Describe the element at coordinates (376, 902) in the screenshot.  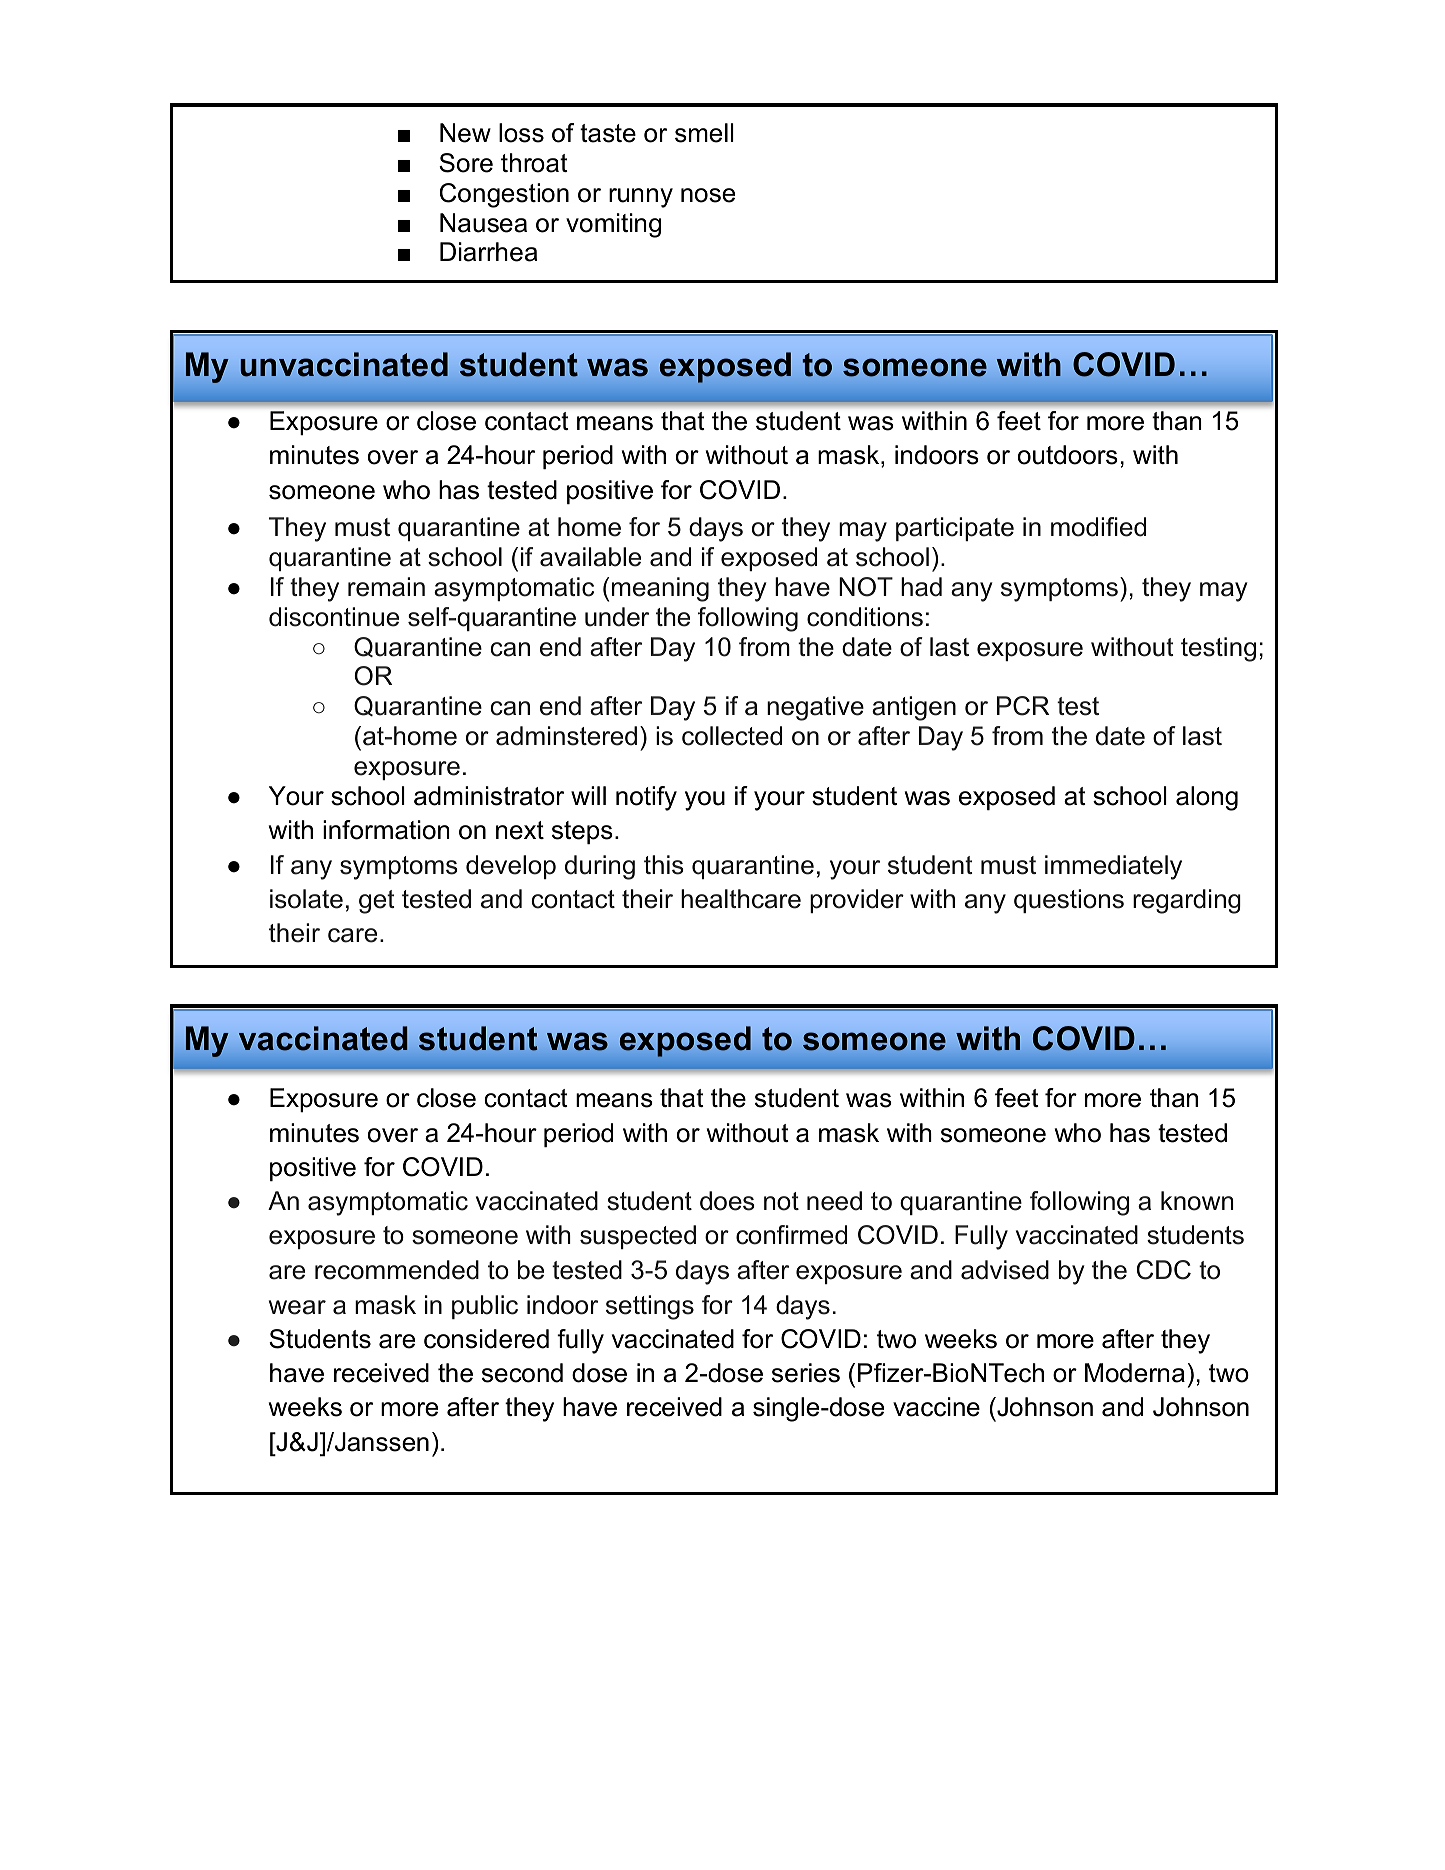
I see `get` at that location.
